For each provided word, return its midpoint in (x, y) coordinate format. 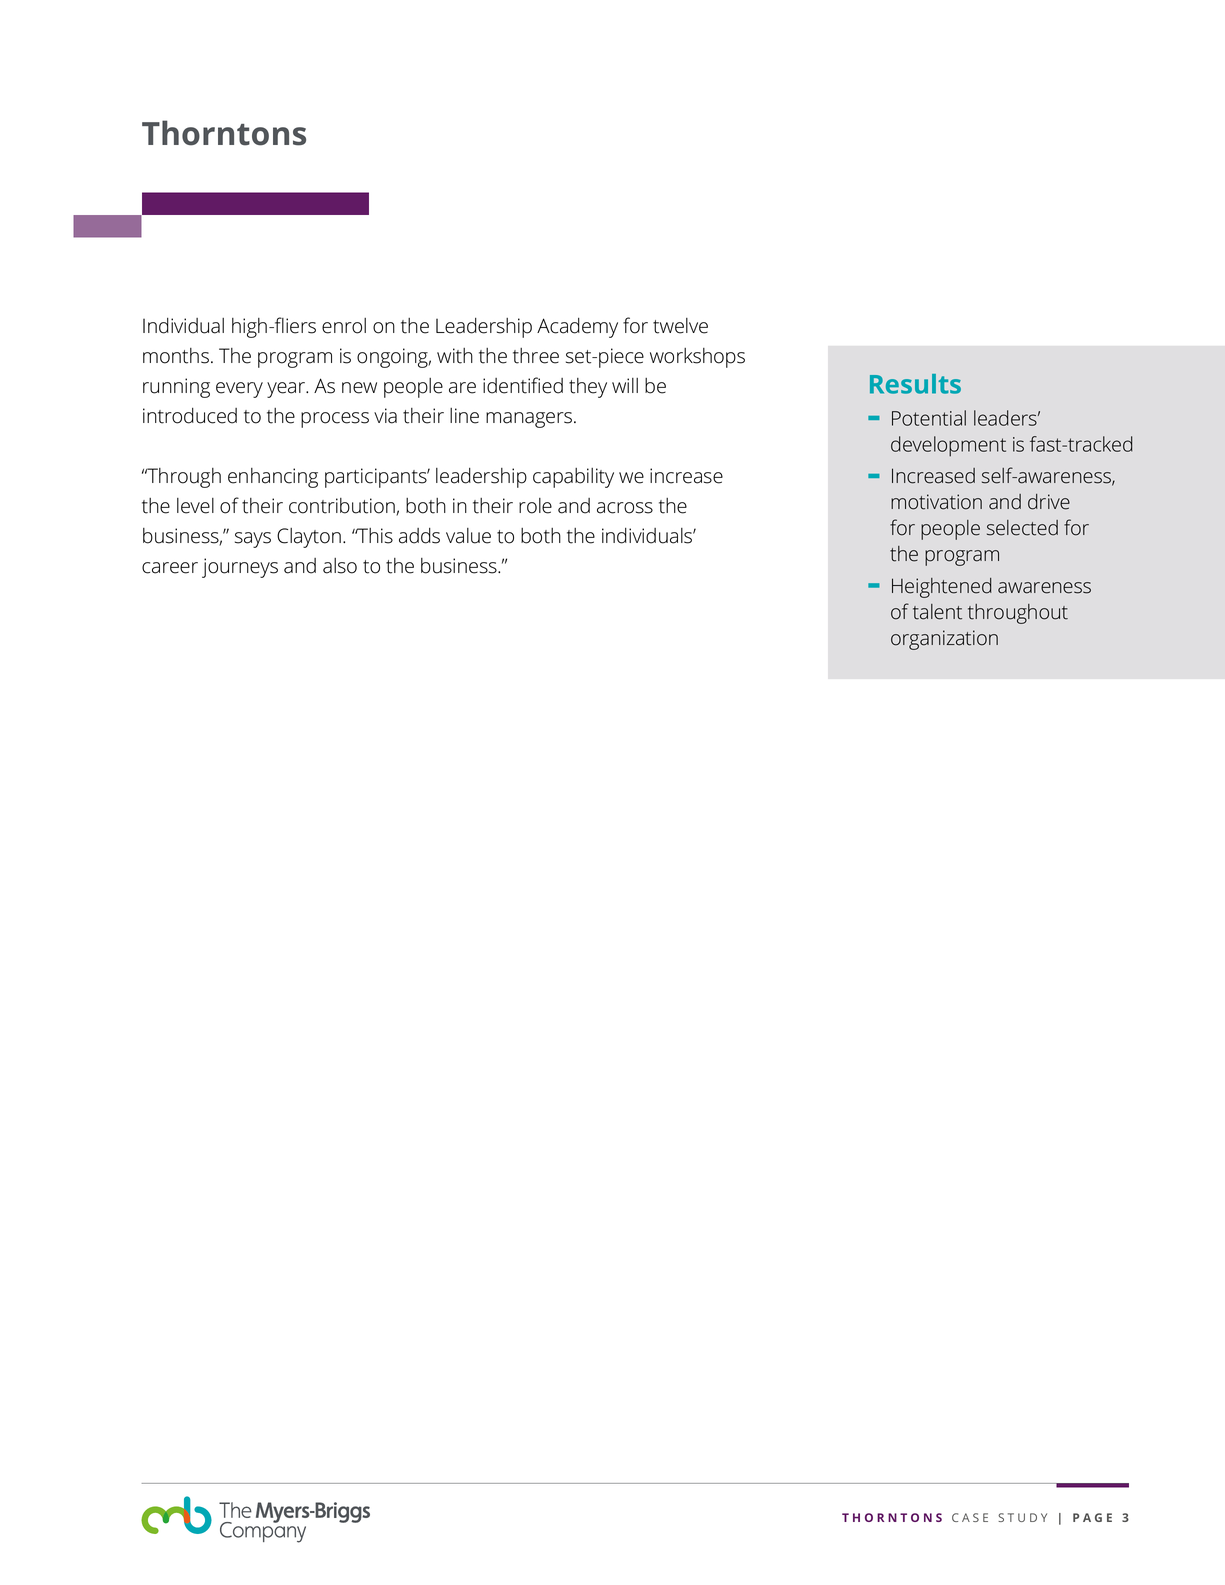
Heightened (942, 588)
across (625, 508)
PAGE (1092, 1517)
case (970, 1517)
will (625, 385)
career (170, 568)
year (287, 390)
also (340, 566)
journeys (240, 568)
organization (944, 640)
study (1022, 1517)
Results (915, 384)
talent (937, 612)
